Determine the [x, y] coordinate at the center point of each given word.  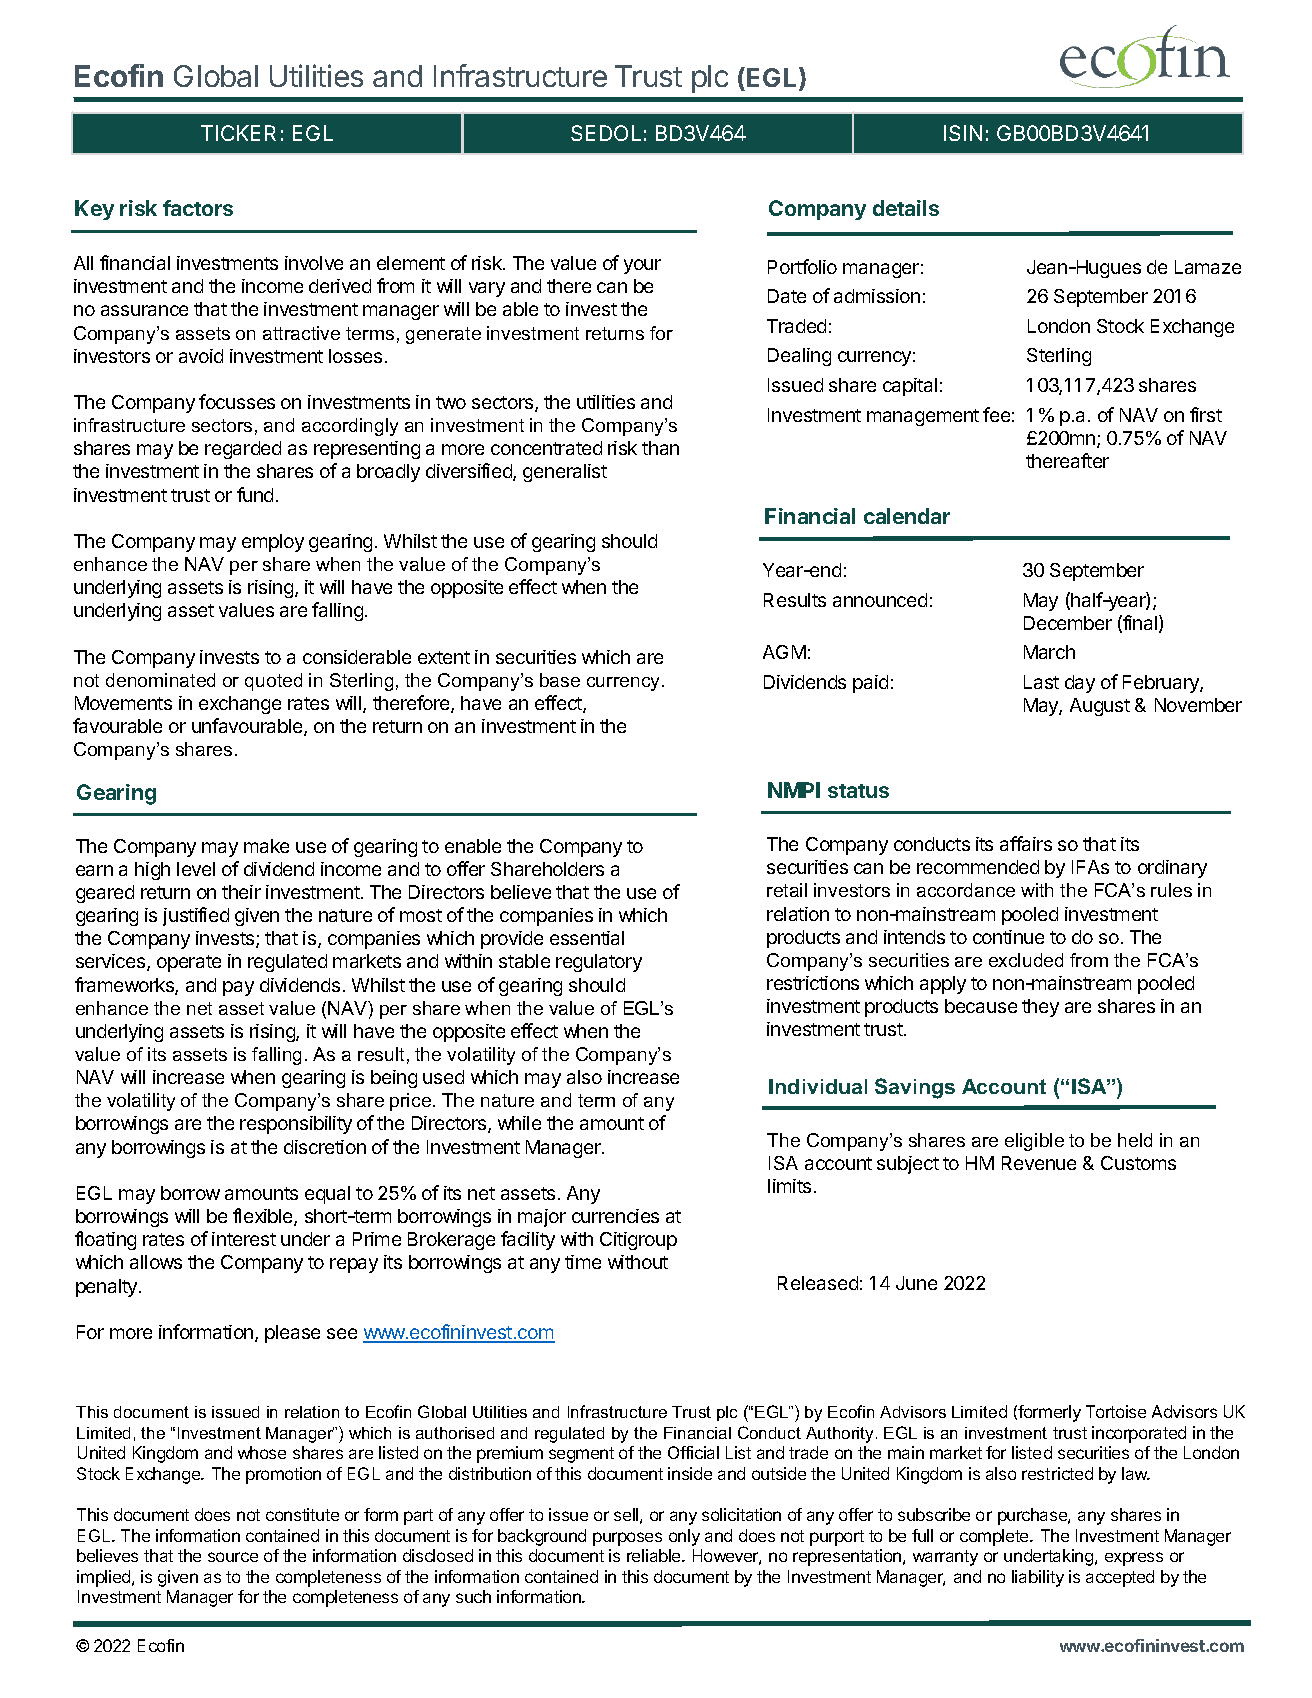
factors [198, 208]
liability [1038, 1578]
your [642, 266]
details [906, 208]
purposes [627, 1539]
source [233, 1557]
